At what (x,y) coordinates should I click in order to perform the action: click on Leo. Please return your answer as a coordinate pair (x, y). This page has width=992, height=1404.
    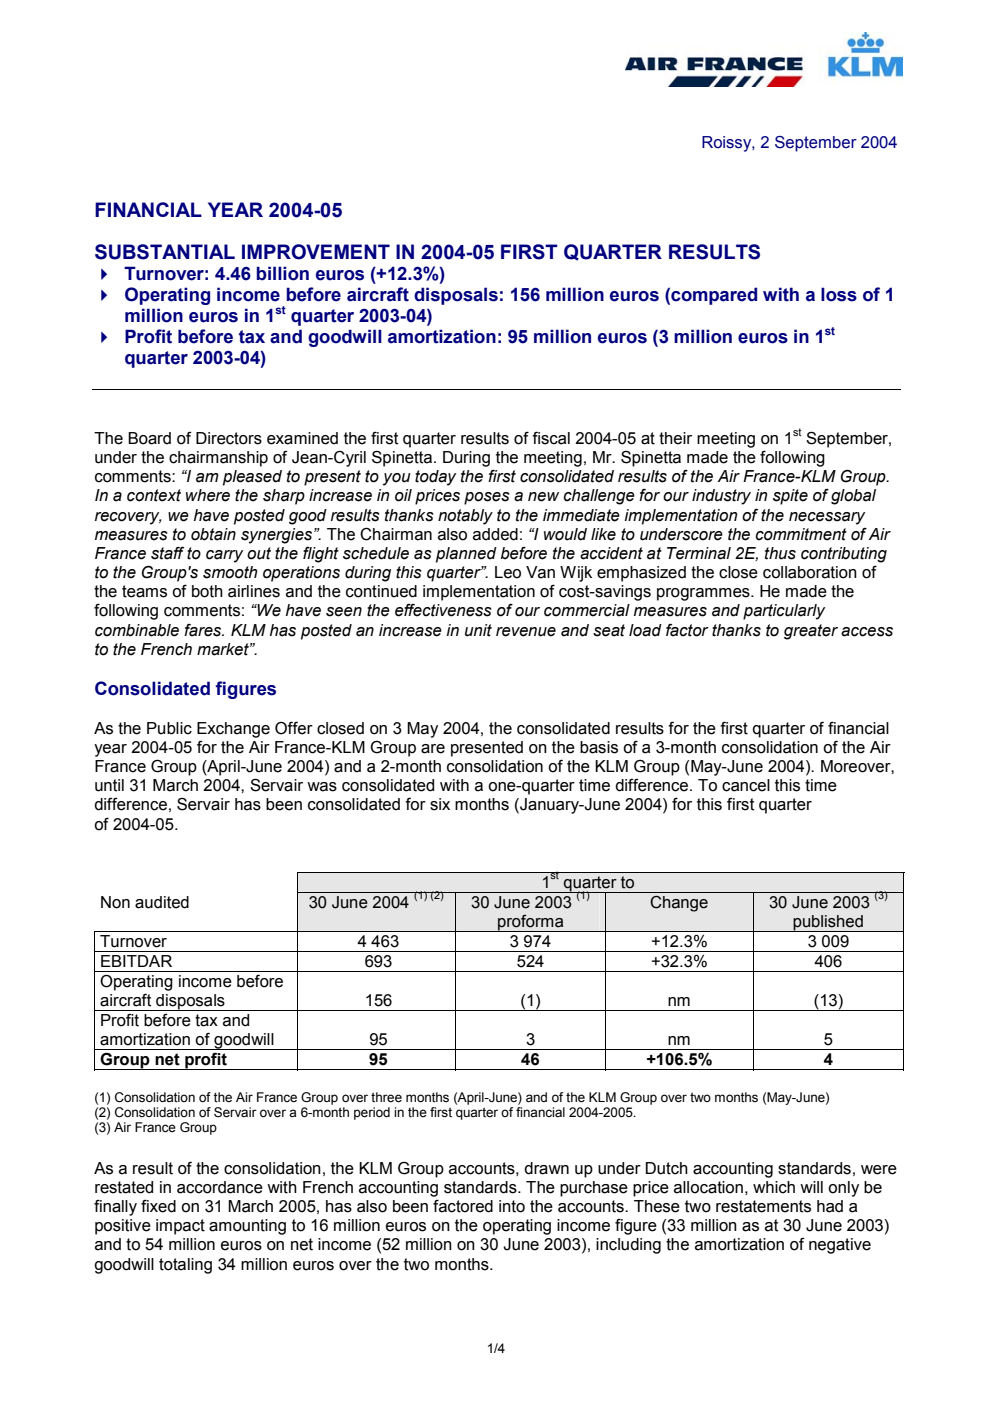
    Looking at the image, I should click on (508, 572).
